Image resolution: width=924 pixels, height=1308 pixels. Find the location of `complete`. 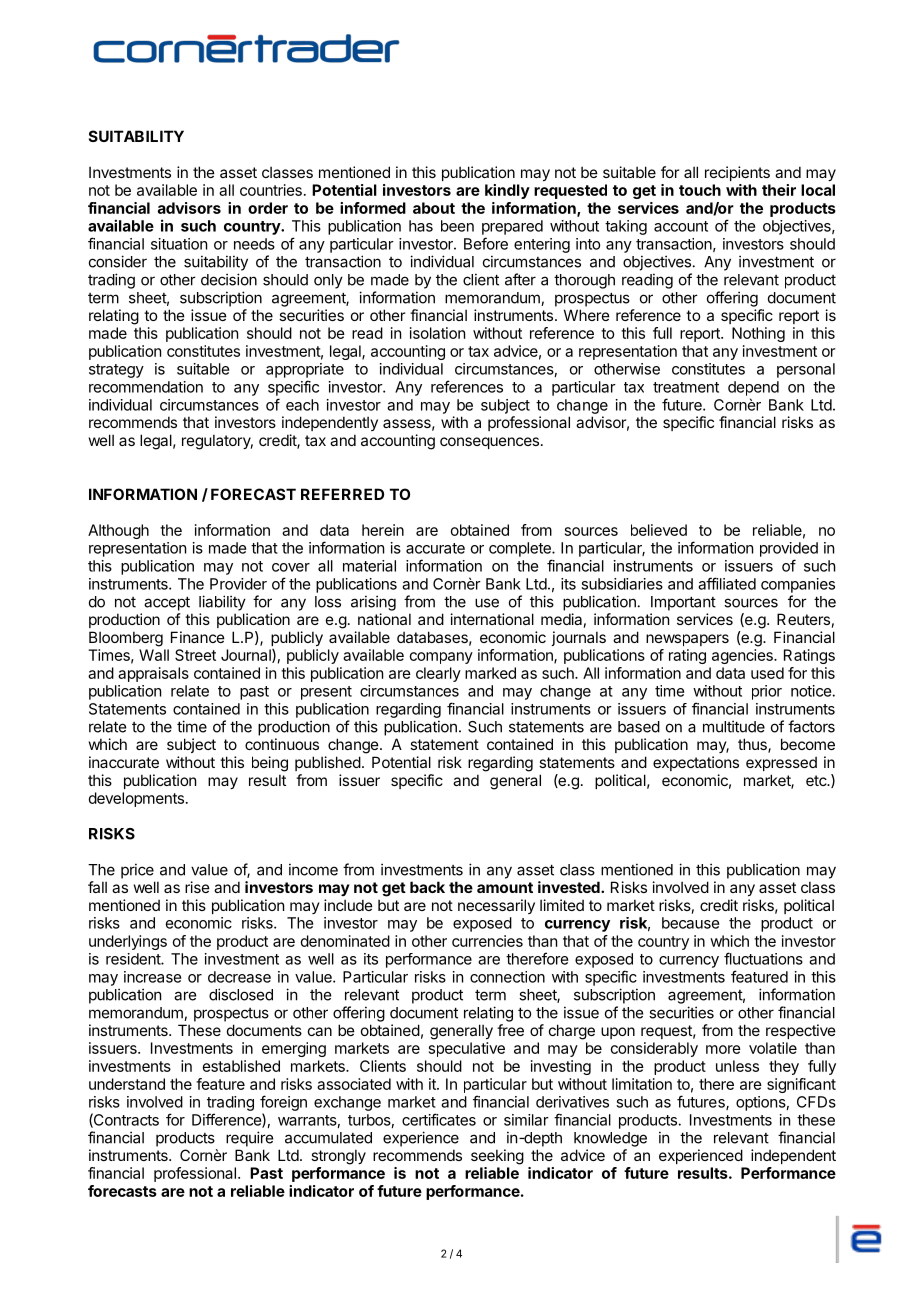

complete is located at coordinates (521, 549).
